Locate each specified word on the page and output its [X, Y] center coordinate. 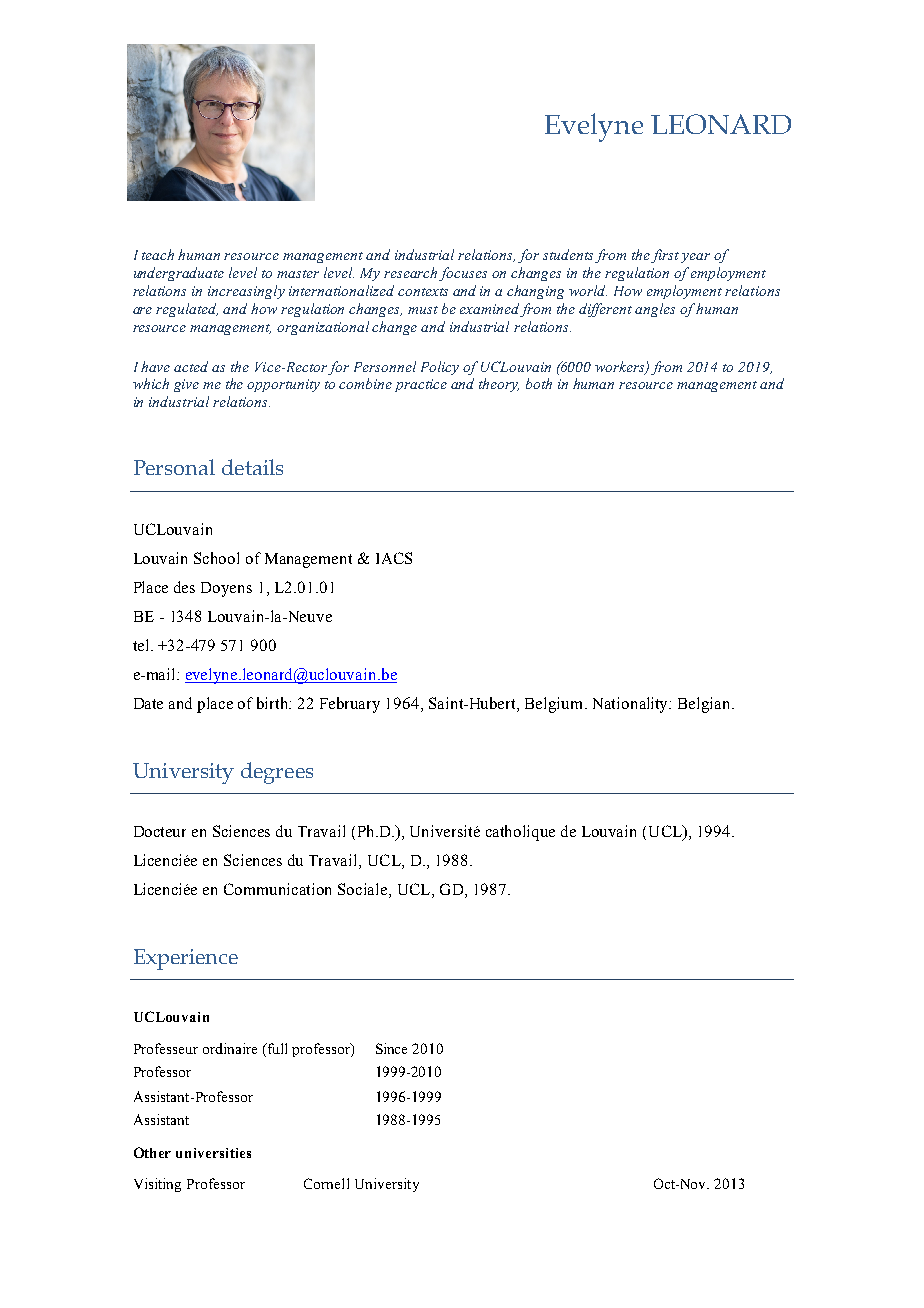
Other [152, 1152]
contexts [423, 292]
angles [655, 310]
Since [391, 1048]
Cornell [326, 1183]
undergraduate [179, 274]
